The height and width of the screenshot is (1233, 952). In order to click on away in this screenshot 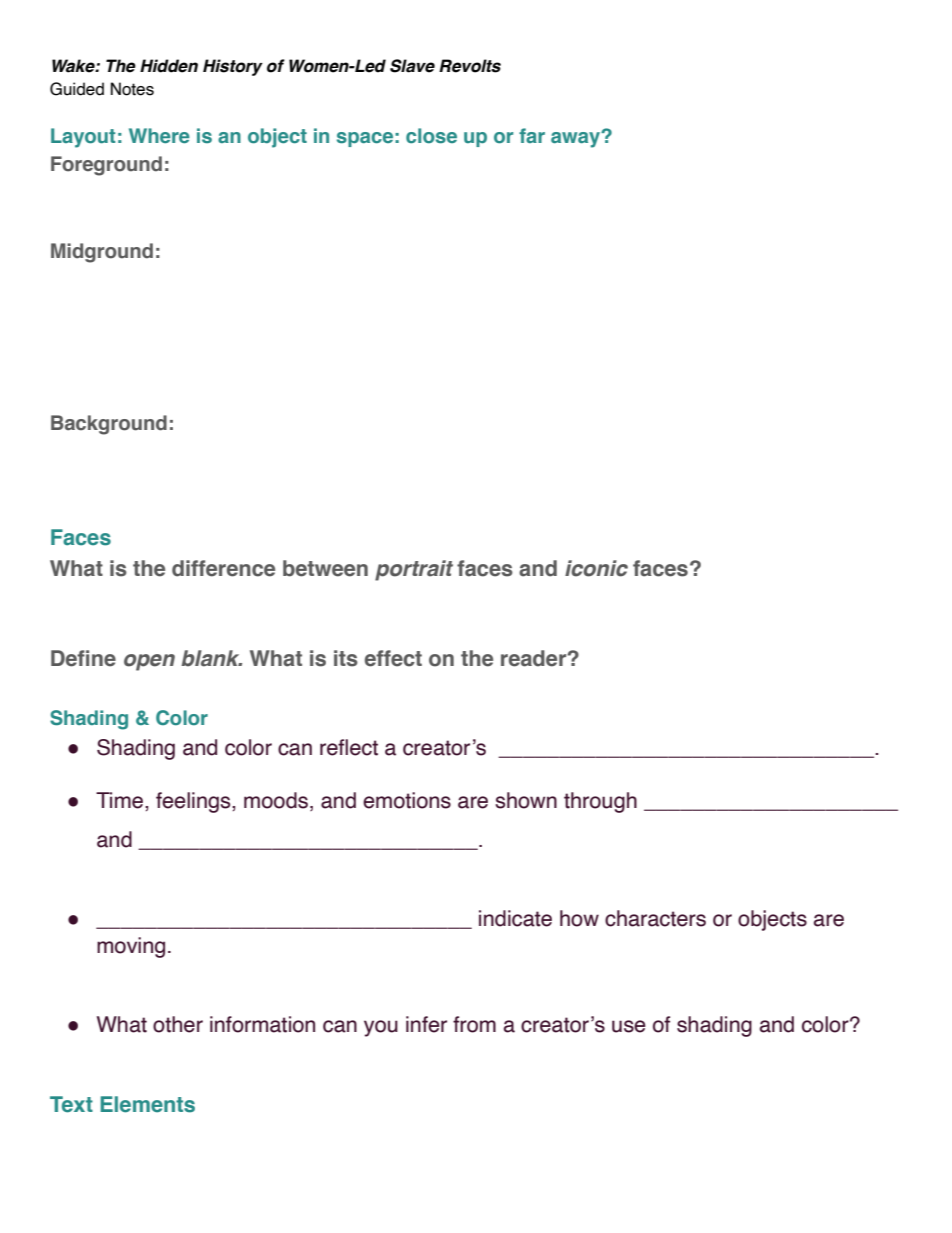, I will do `click(577, 139)`.
